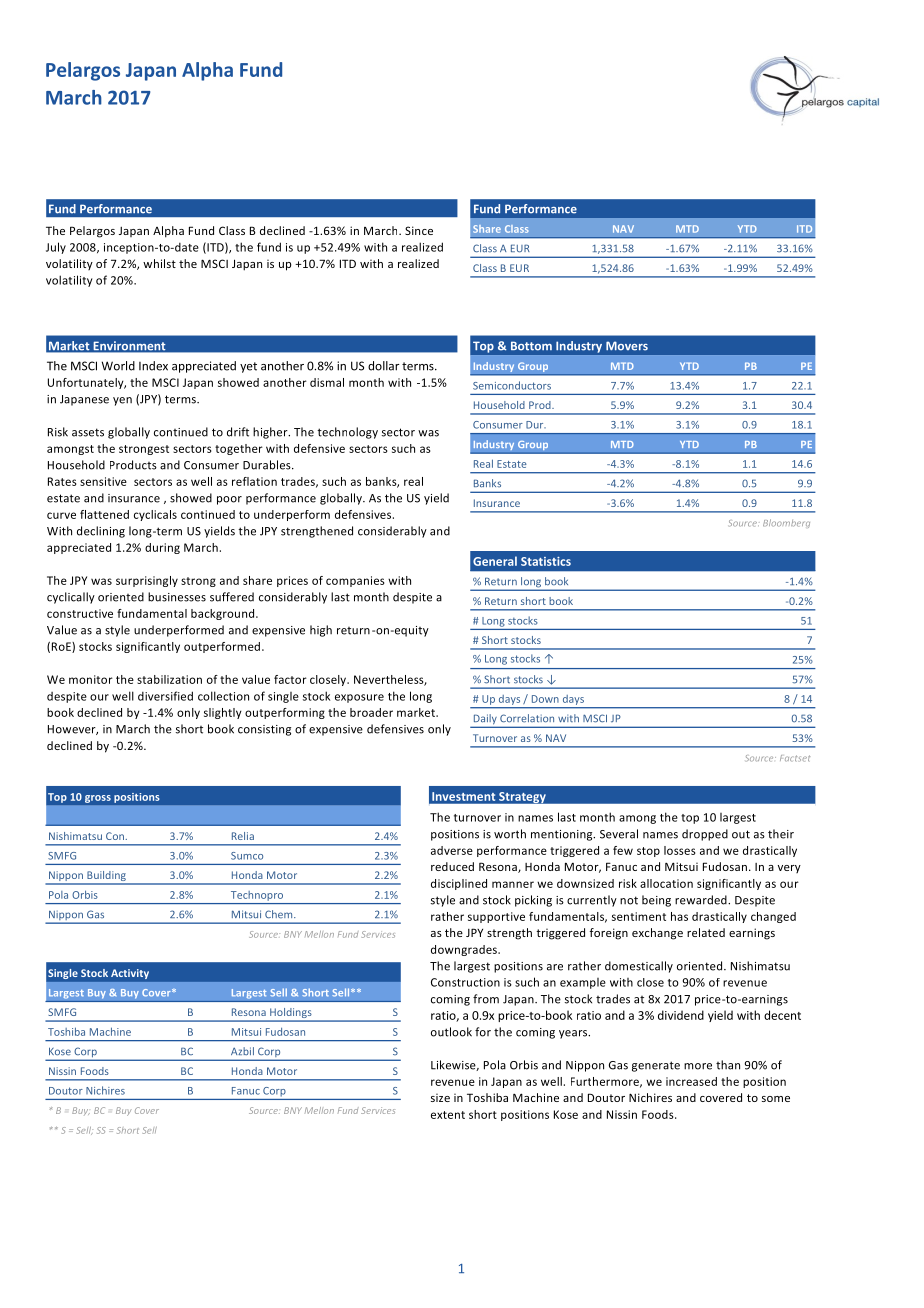 The width and height of the screenshot is (924, 1308). What do you see at coordinates (359, 698) in the screenshot?
I see `exposure` at bounding box center [359, 698].
